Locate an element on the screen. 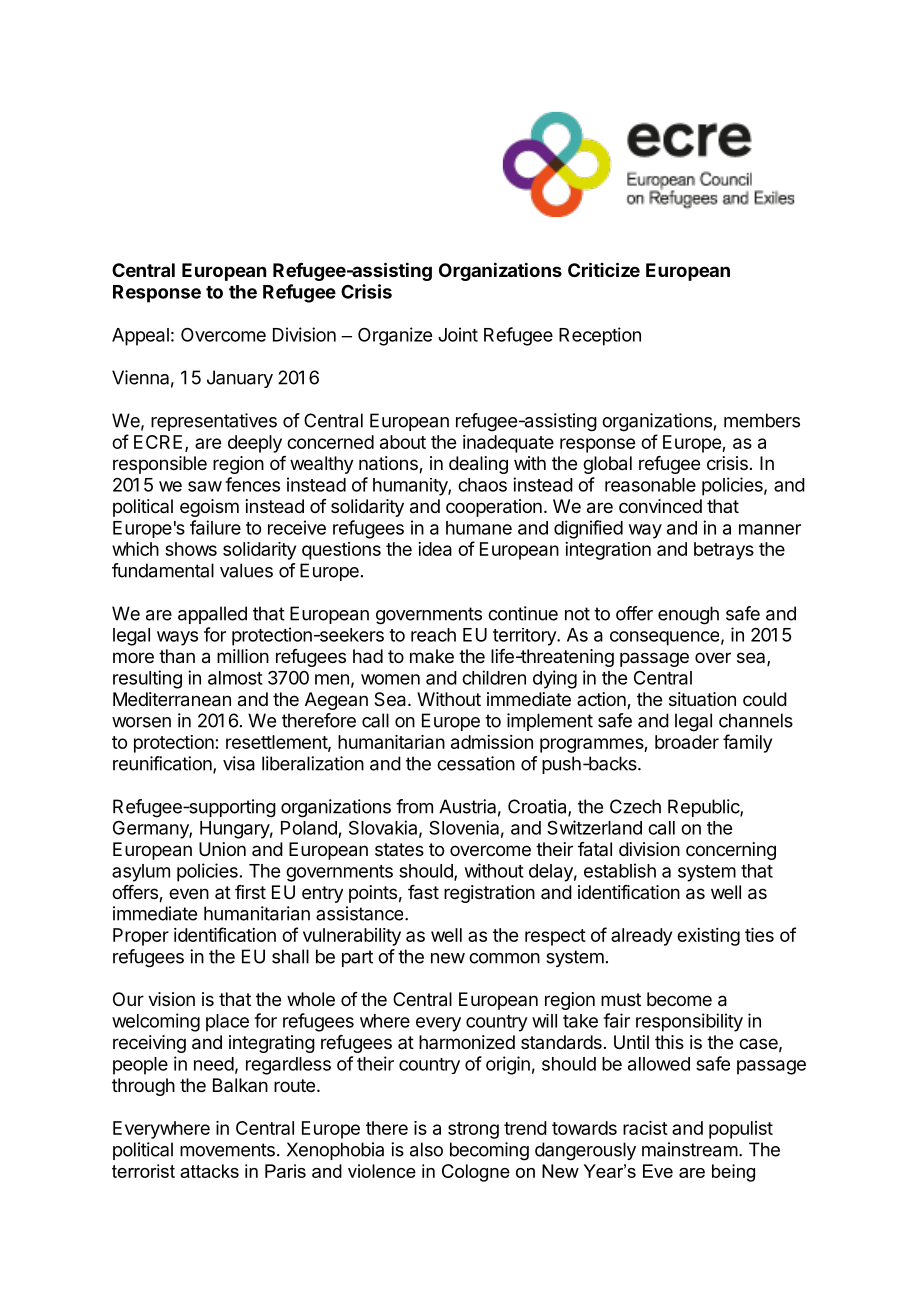 This screenshot has height=1308, width=924. Mediterranean is located at coordinates (172, 699).
